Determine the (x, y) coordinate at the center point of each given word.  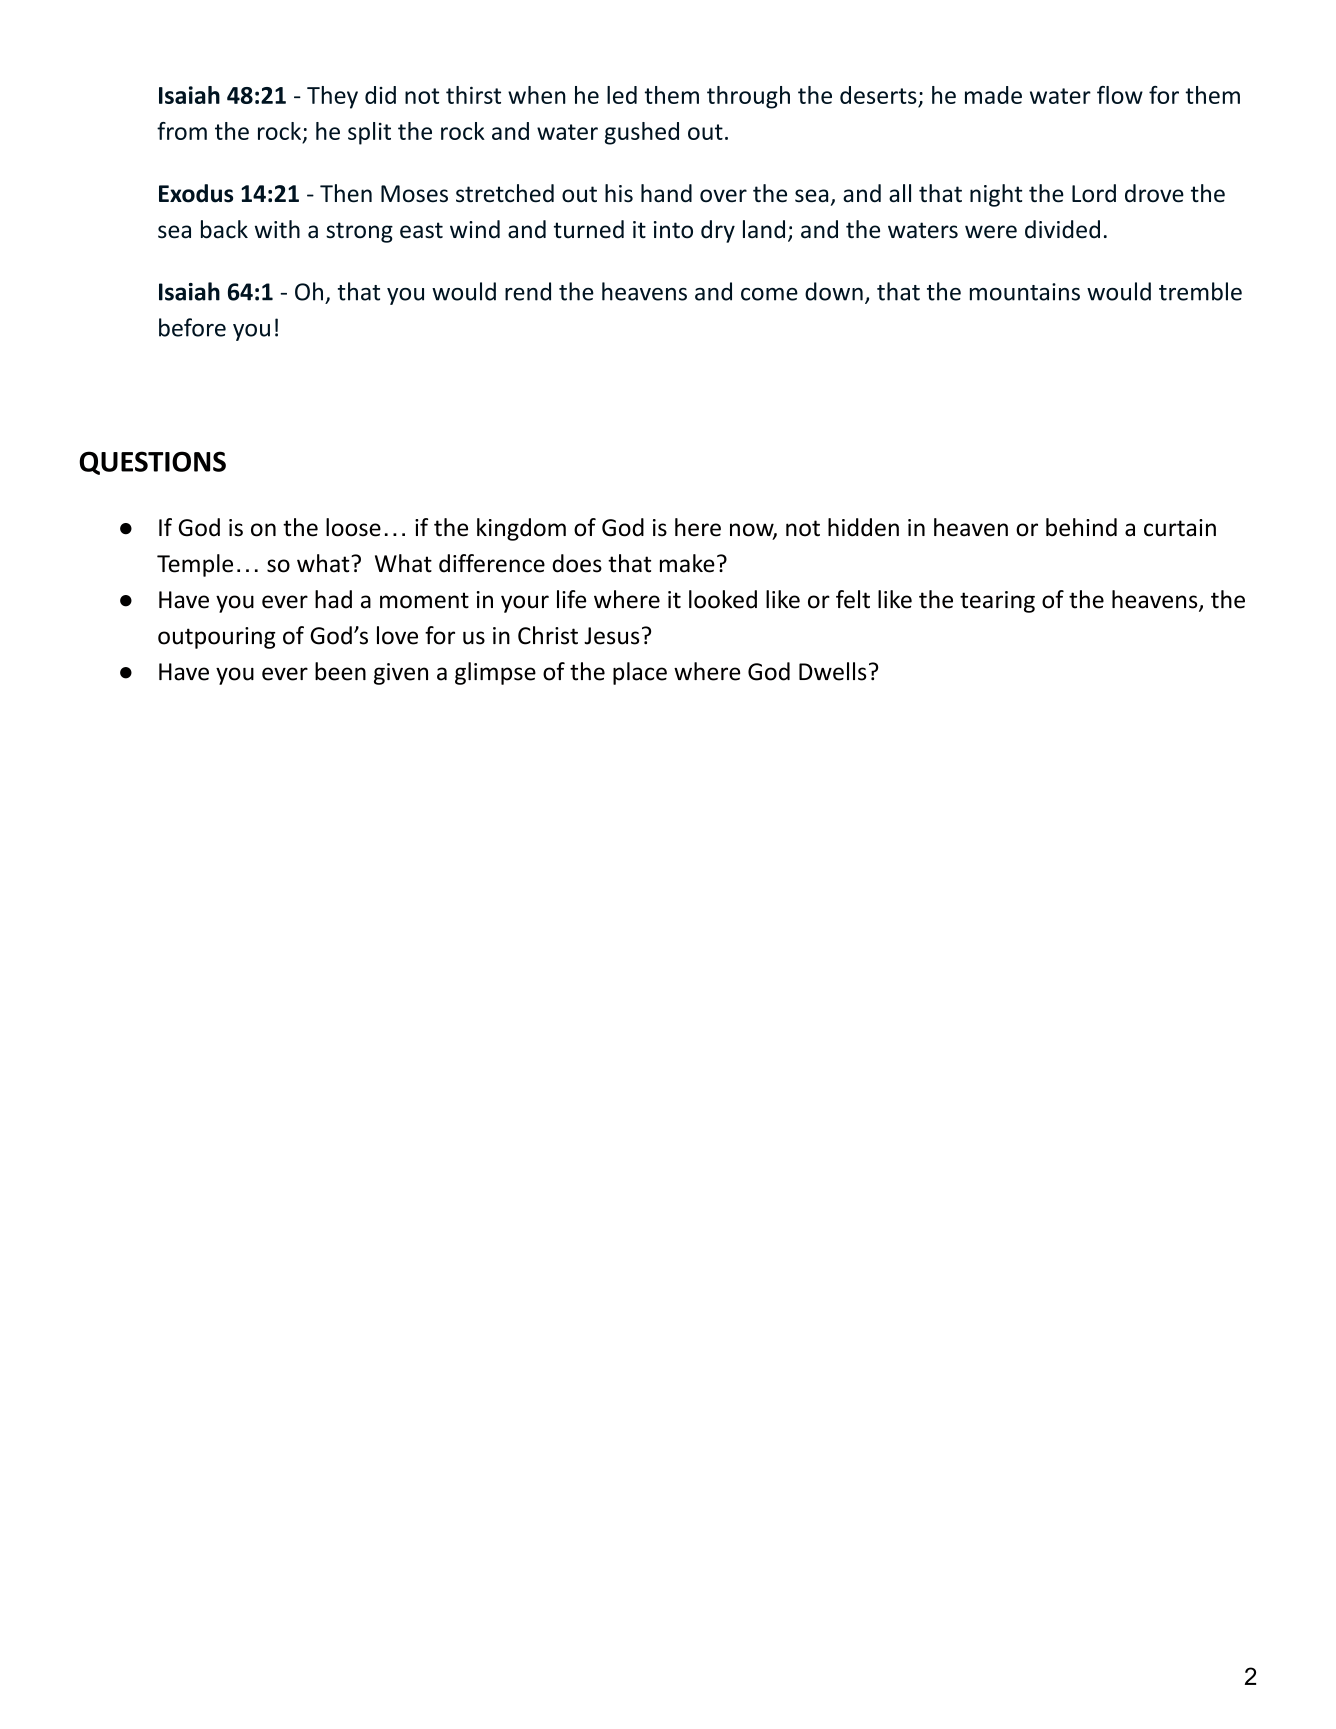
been (340, 671)
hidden (863, 527)
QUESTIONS (152, 463)
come (769, 294)
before (192, 327)
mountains (1025, 292)
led (622, 95)
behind (1081, 527)
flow (1120, 95)
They (332, 97)
